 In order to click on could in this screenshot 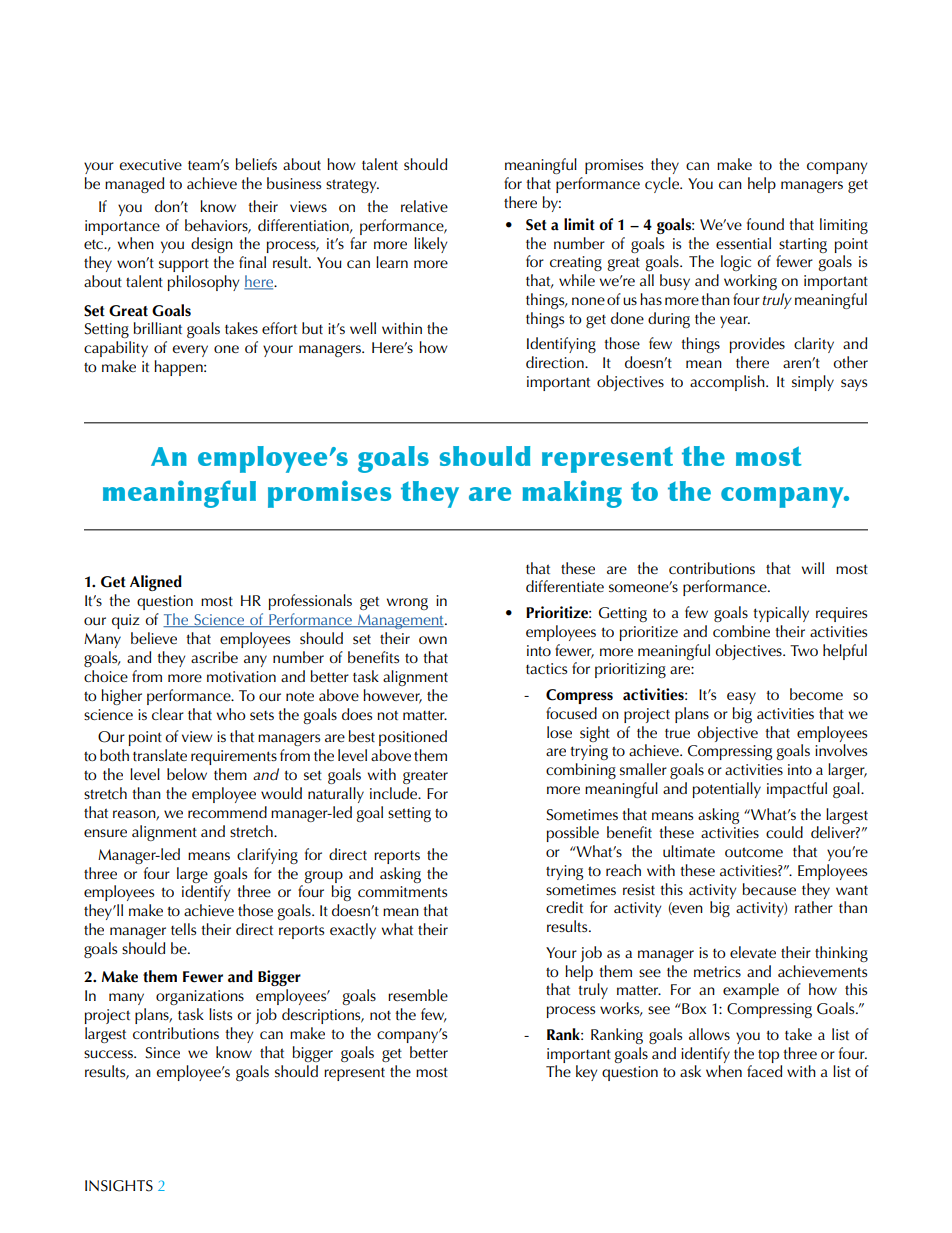, I will do `click(784, 832)`.
